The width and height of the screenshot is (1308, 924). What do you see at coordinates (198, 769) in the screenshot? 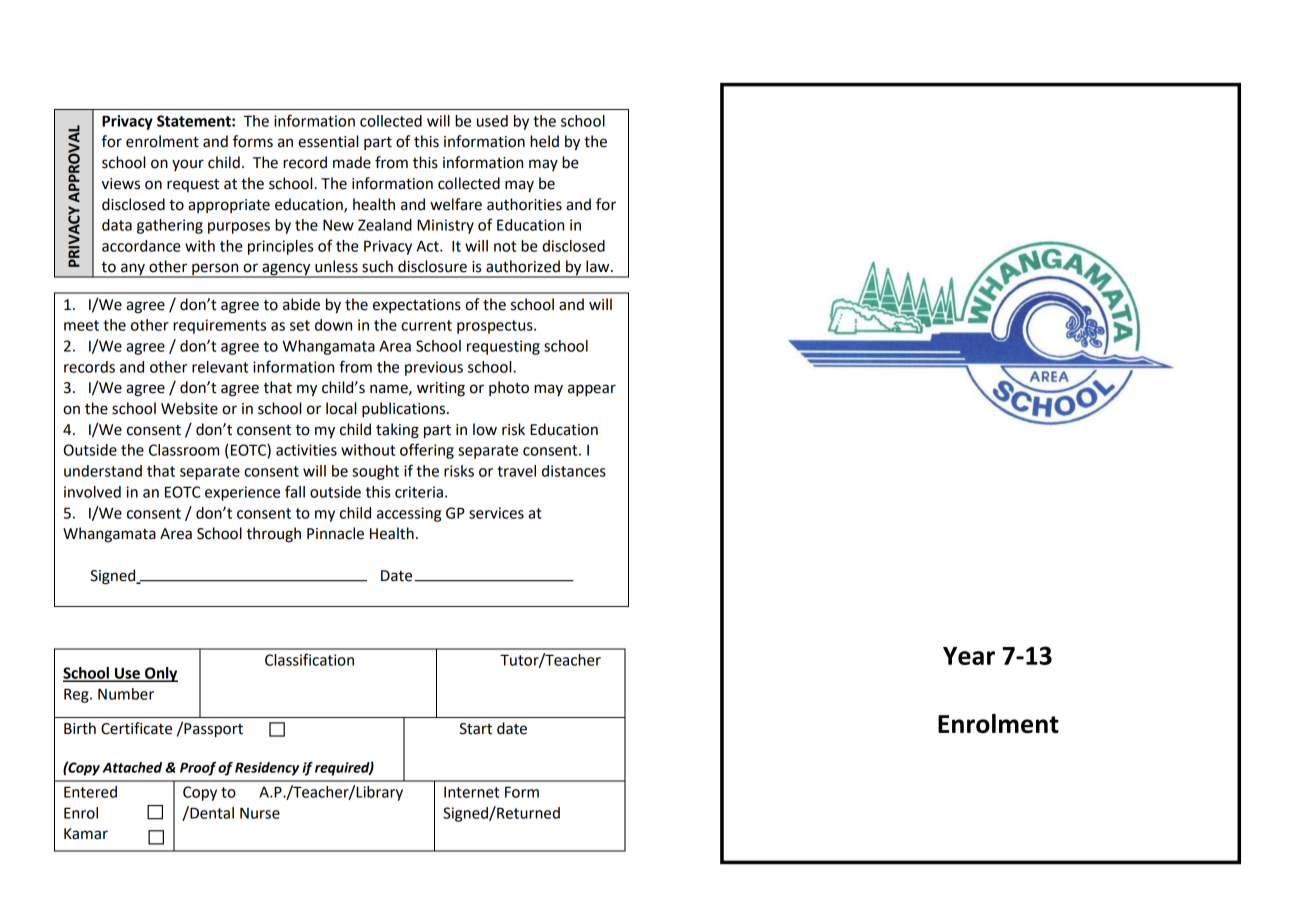
I see `Proof` at bounding box center [198, 769].
